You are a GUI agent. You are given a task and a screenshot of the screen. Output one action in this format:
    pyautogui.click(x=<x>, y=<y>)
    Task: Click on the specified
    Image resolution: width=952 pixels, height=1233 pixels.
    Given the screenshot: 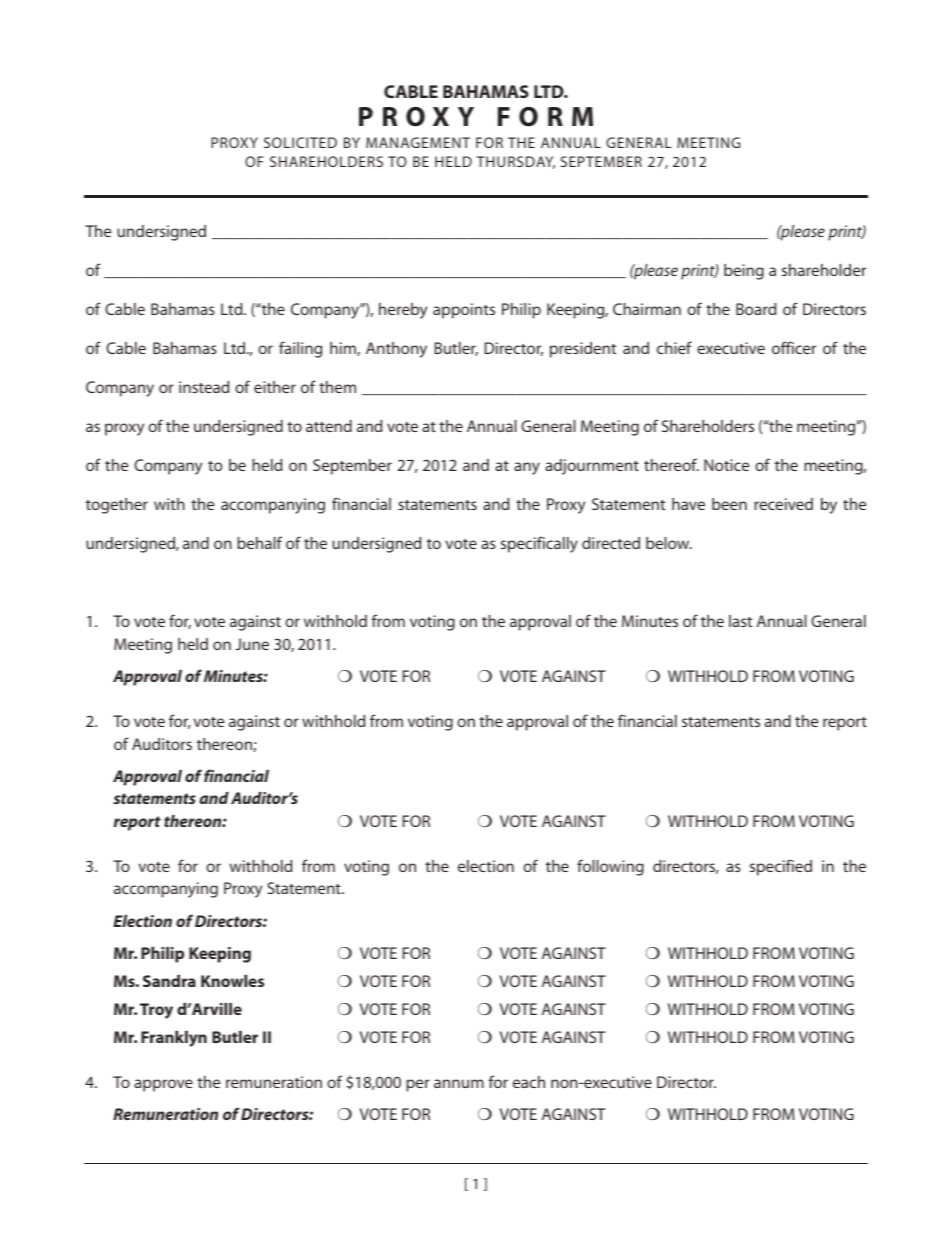 What is the action you would take?
    pyautogui.click(x=781, y=867)
